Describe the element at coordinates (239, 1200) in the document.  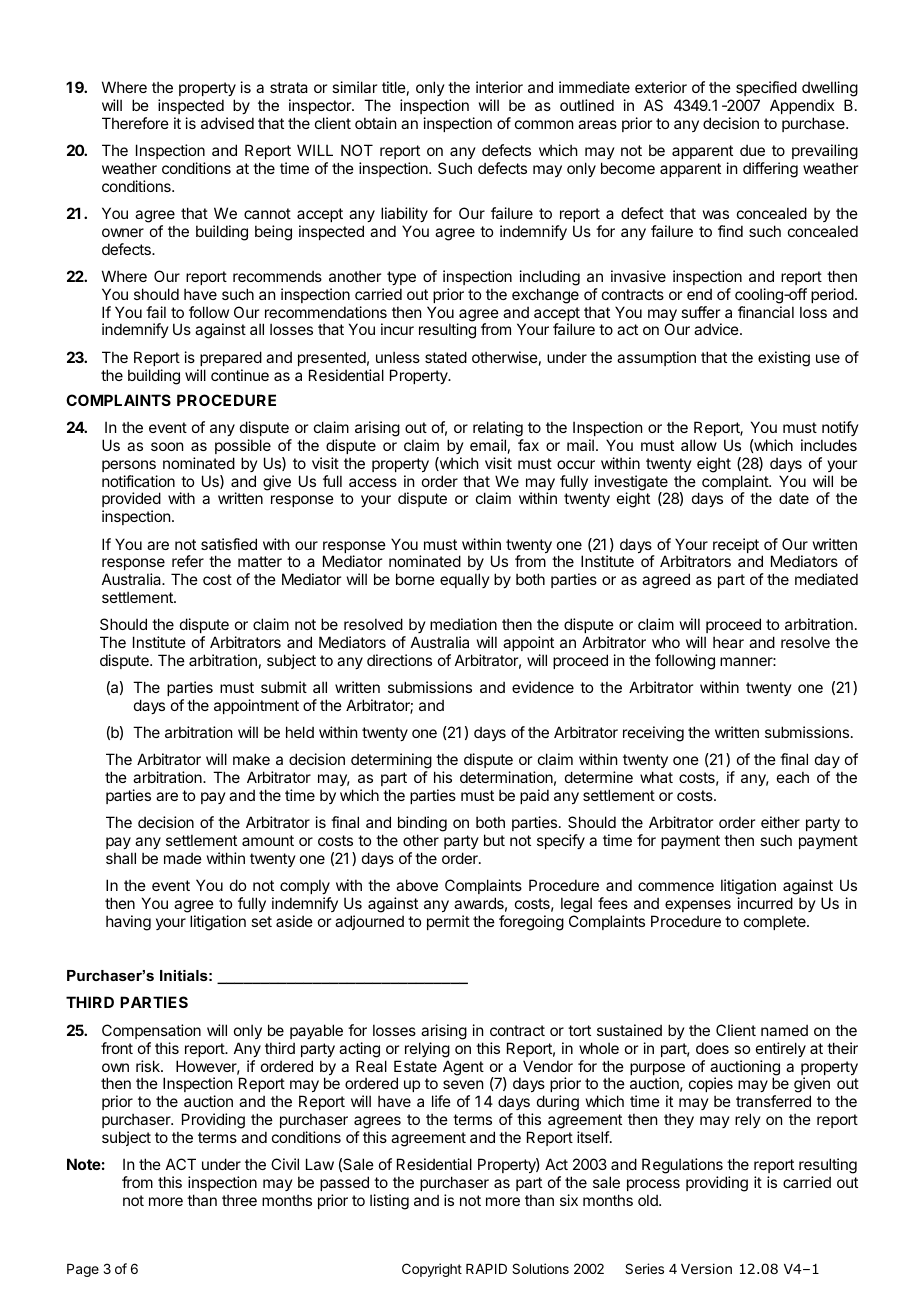
I see `three` at that location.
